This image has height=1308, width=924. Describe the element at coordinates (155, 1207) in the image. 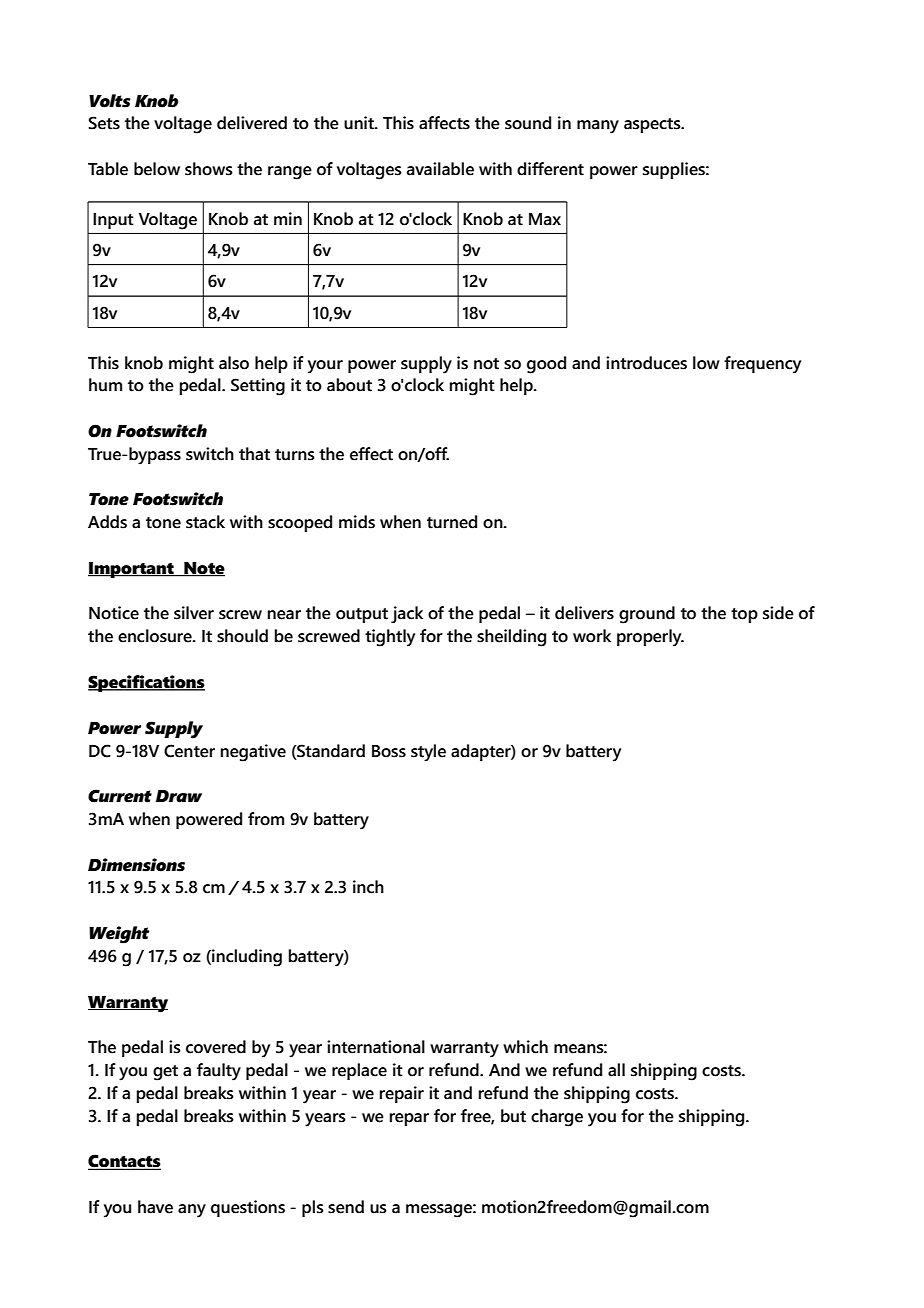

I see `have` at that location.
